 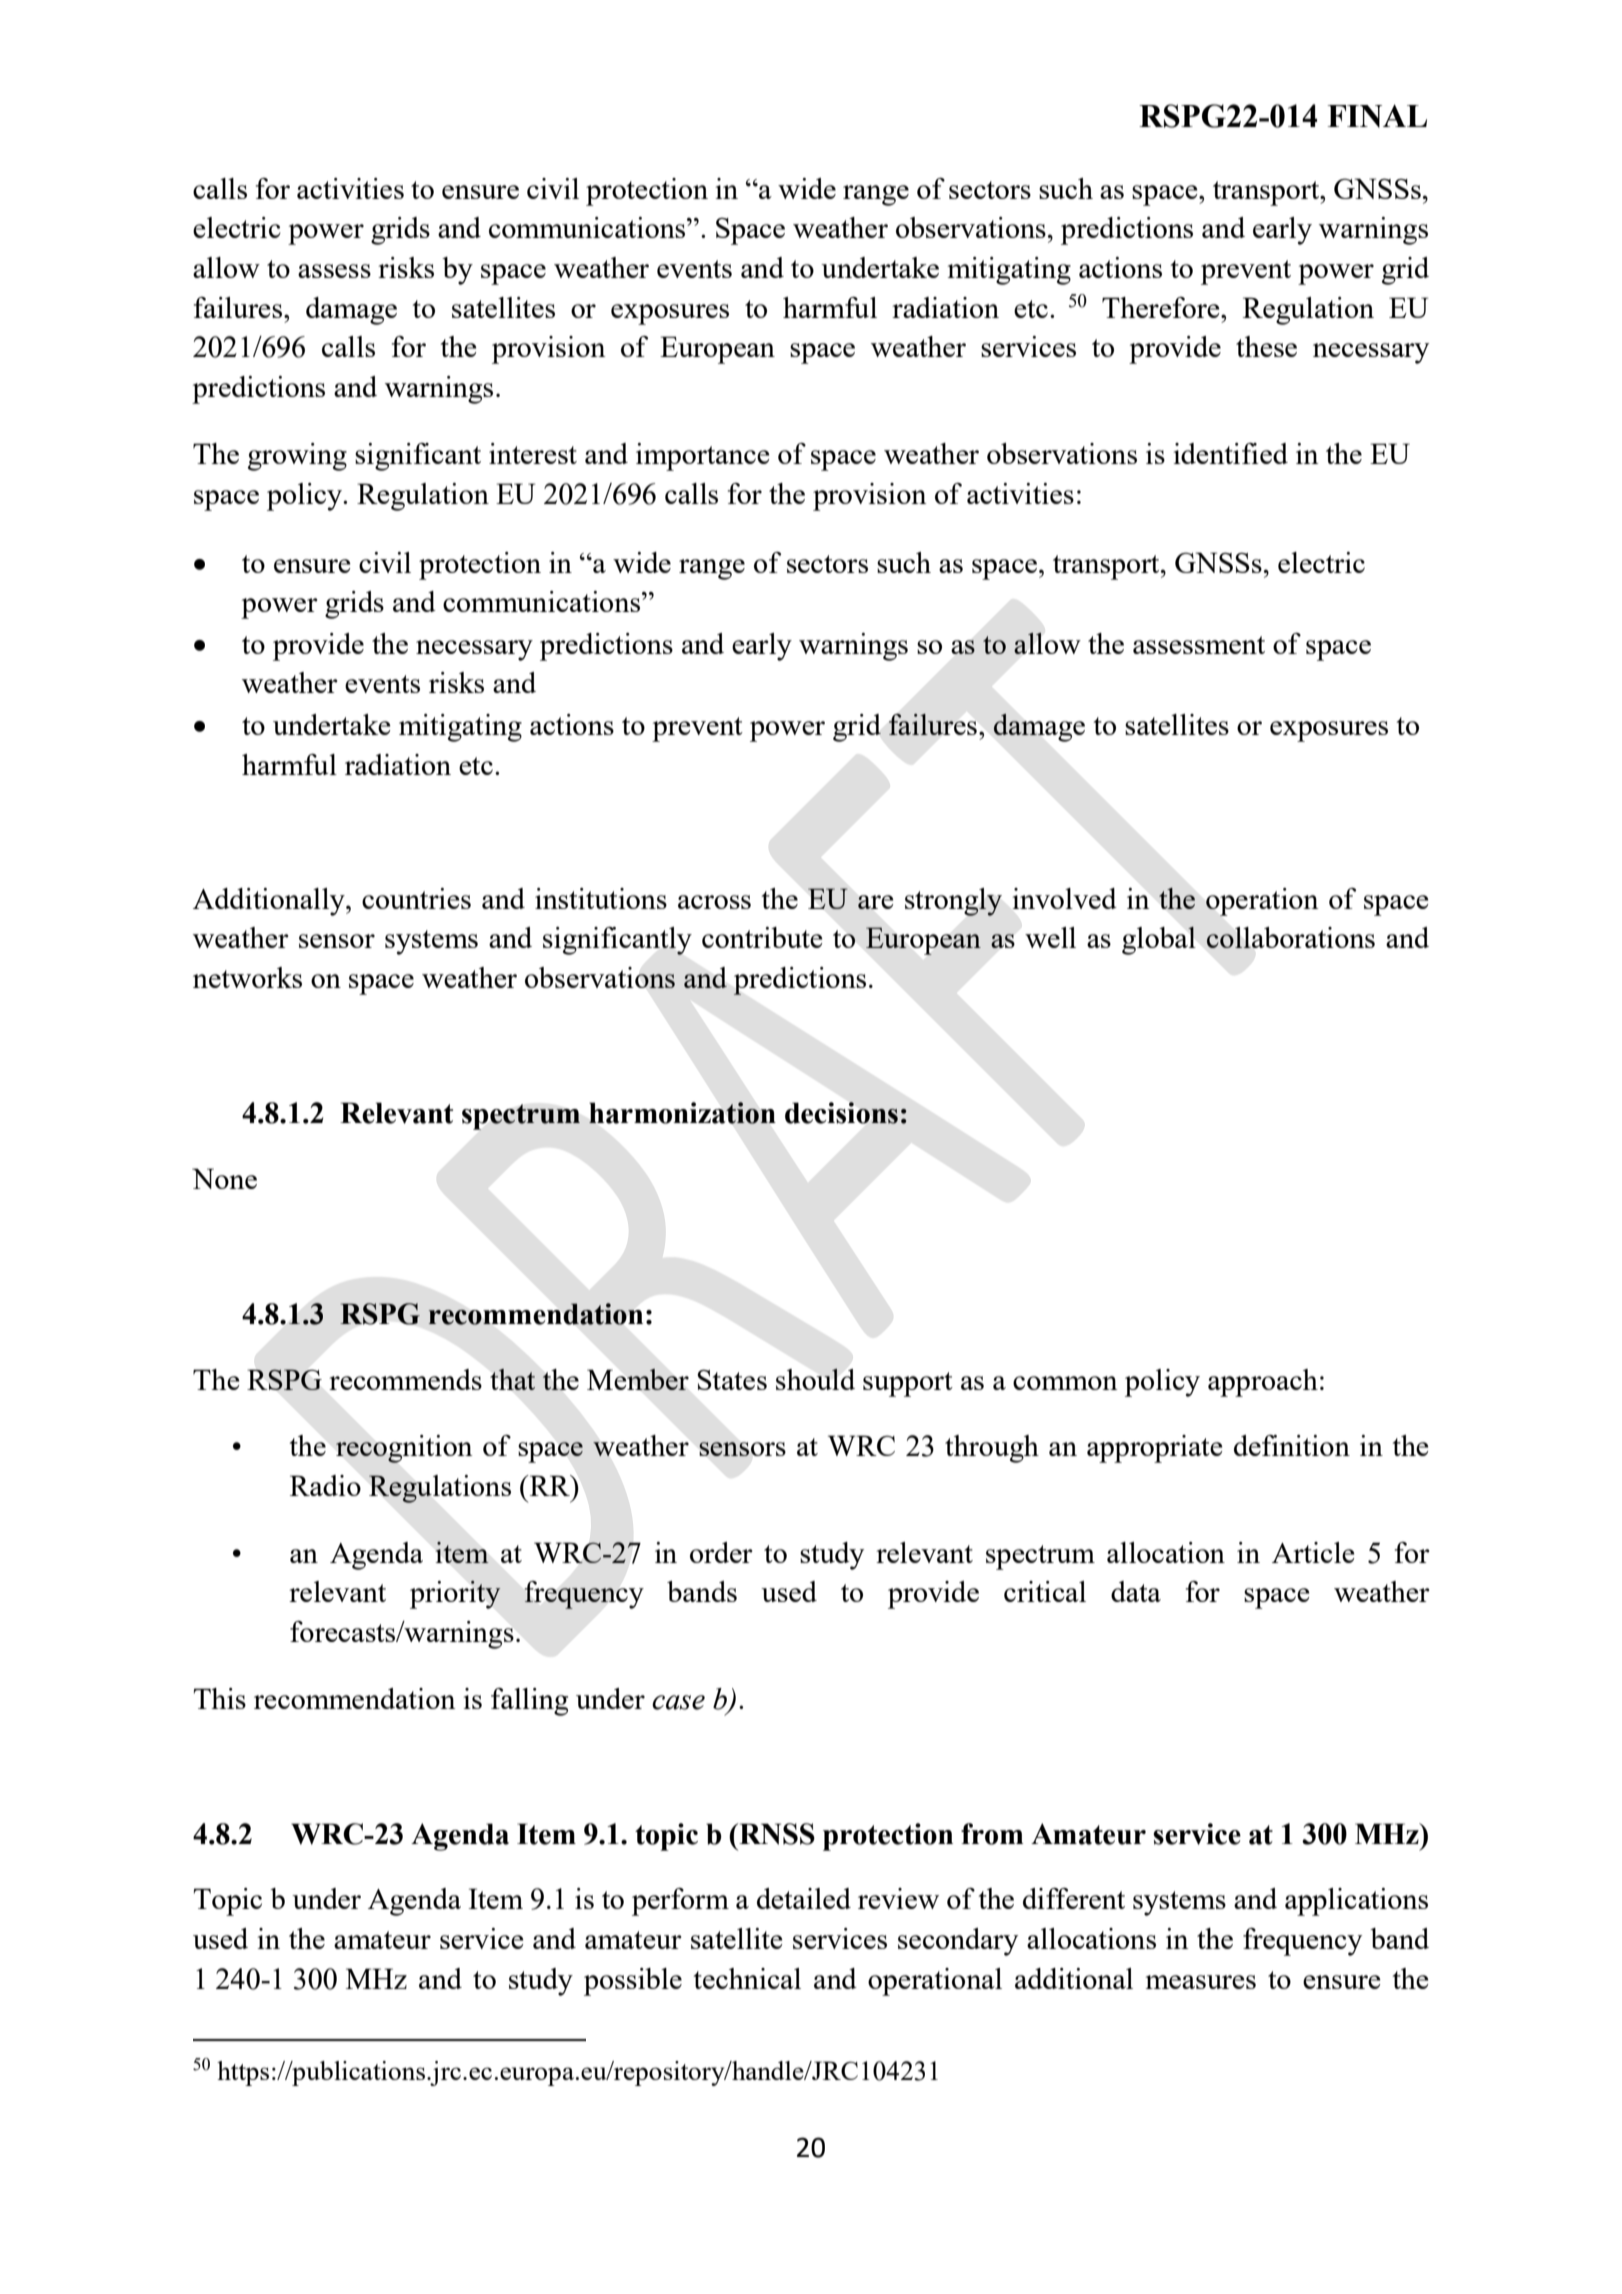 I want to click on recommends, so click(x=405, y=1379).
